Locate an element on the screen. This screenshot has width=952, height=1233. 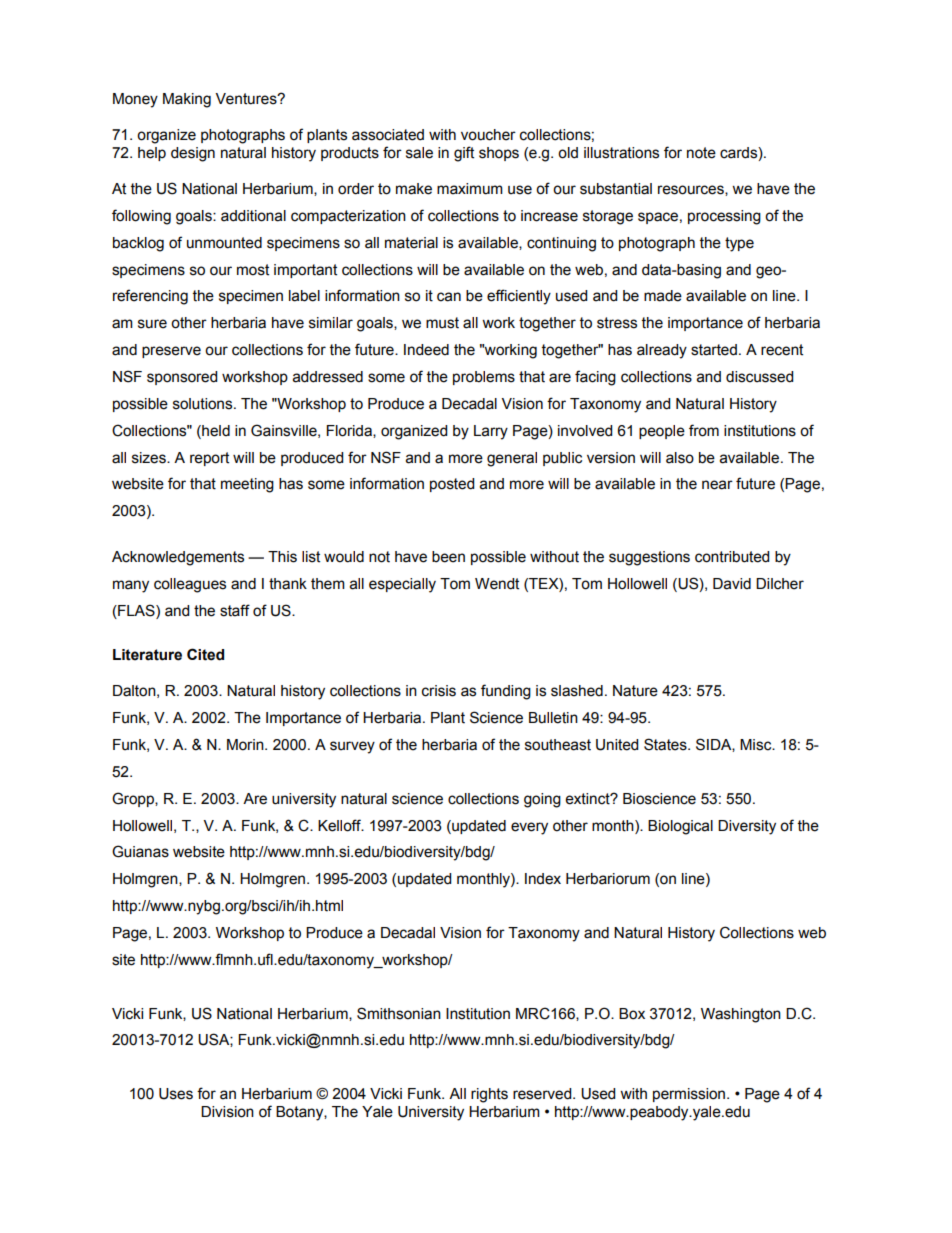
been is located at coordinates (448, 557).
